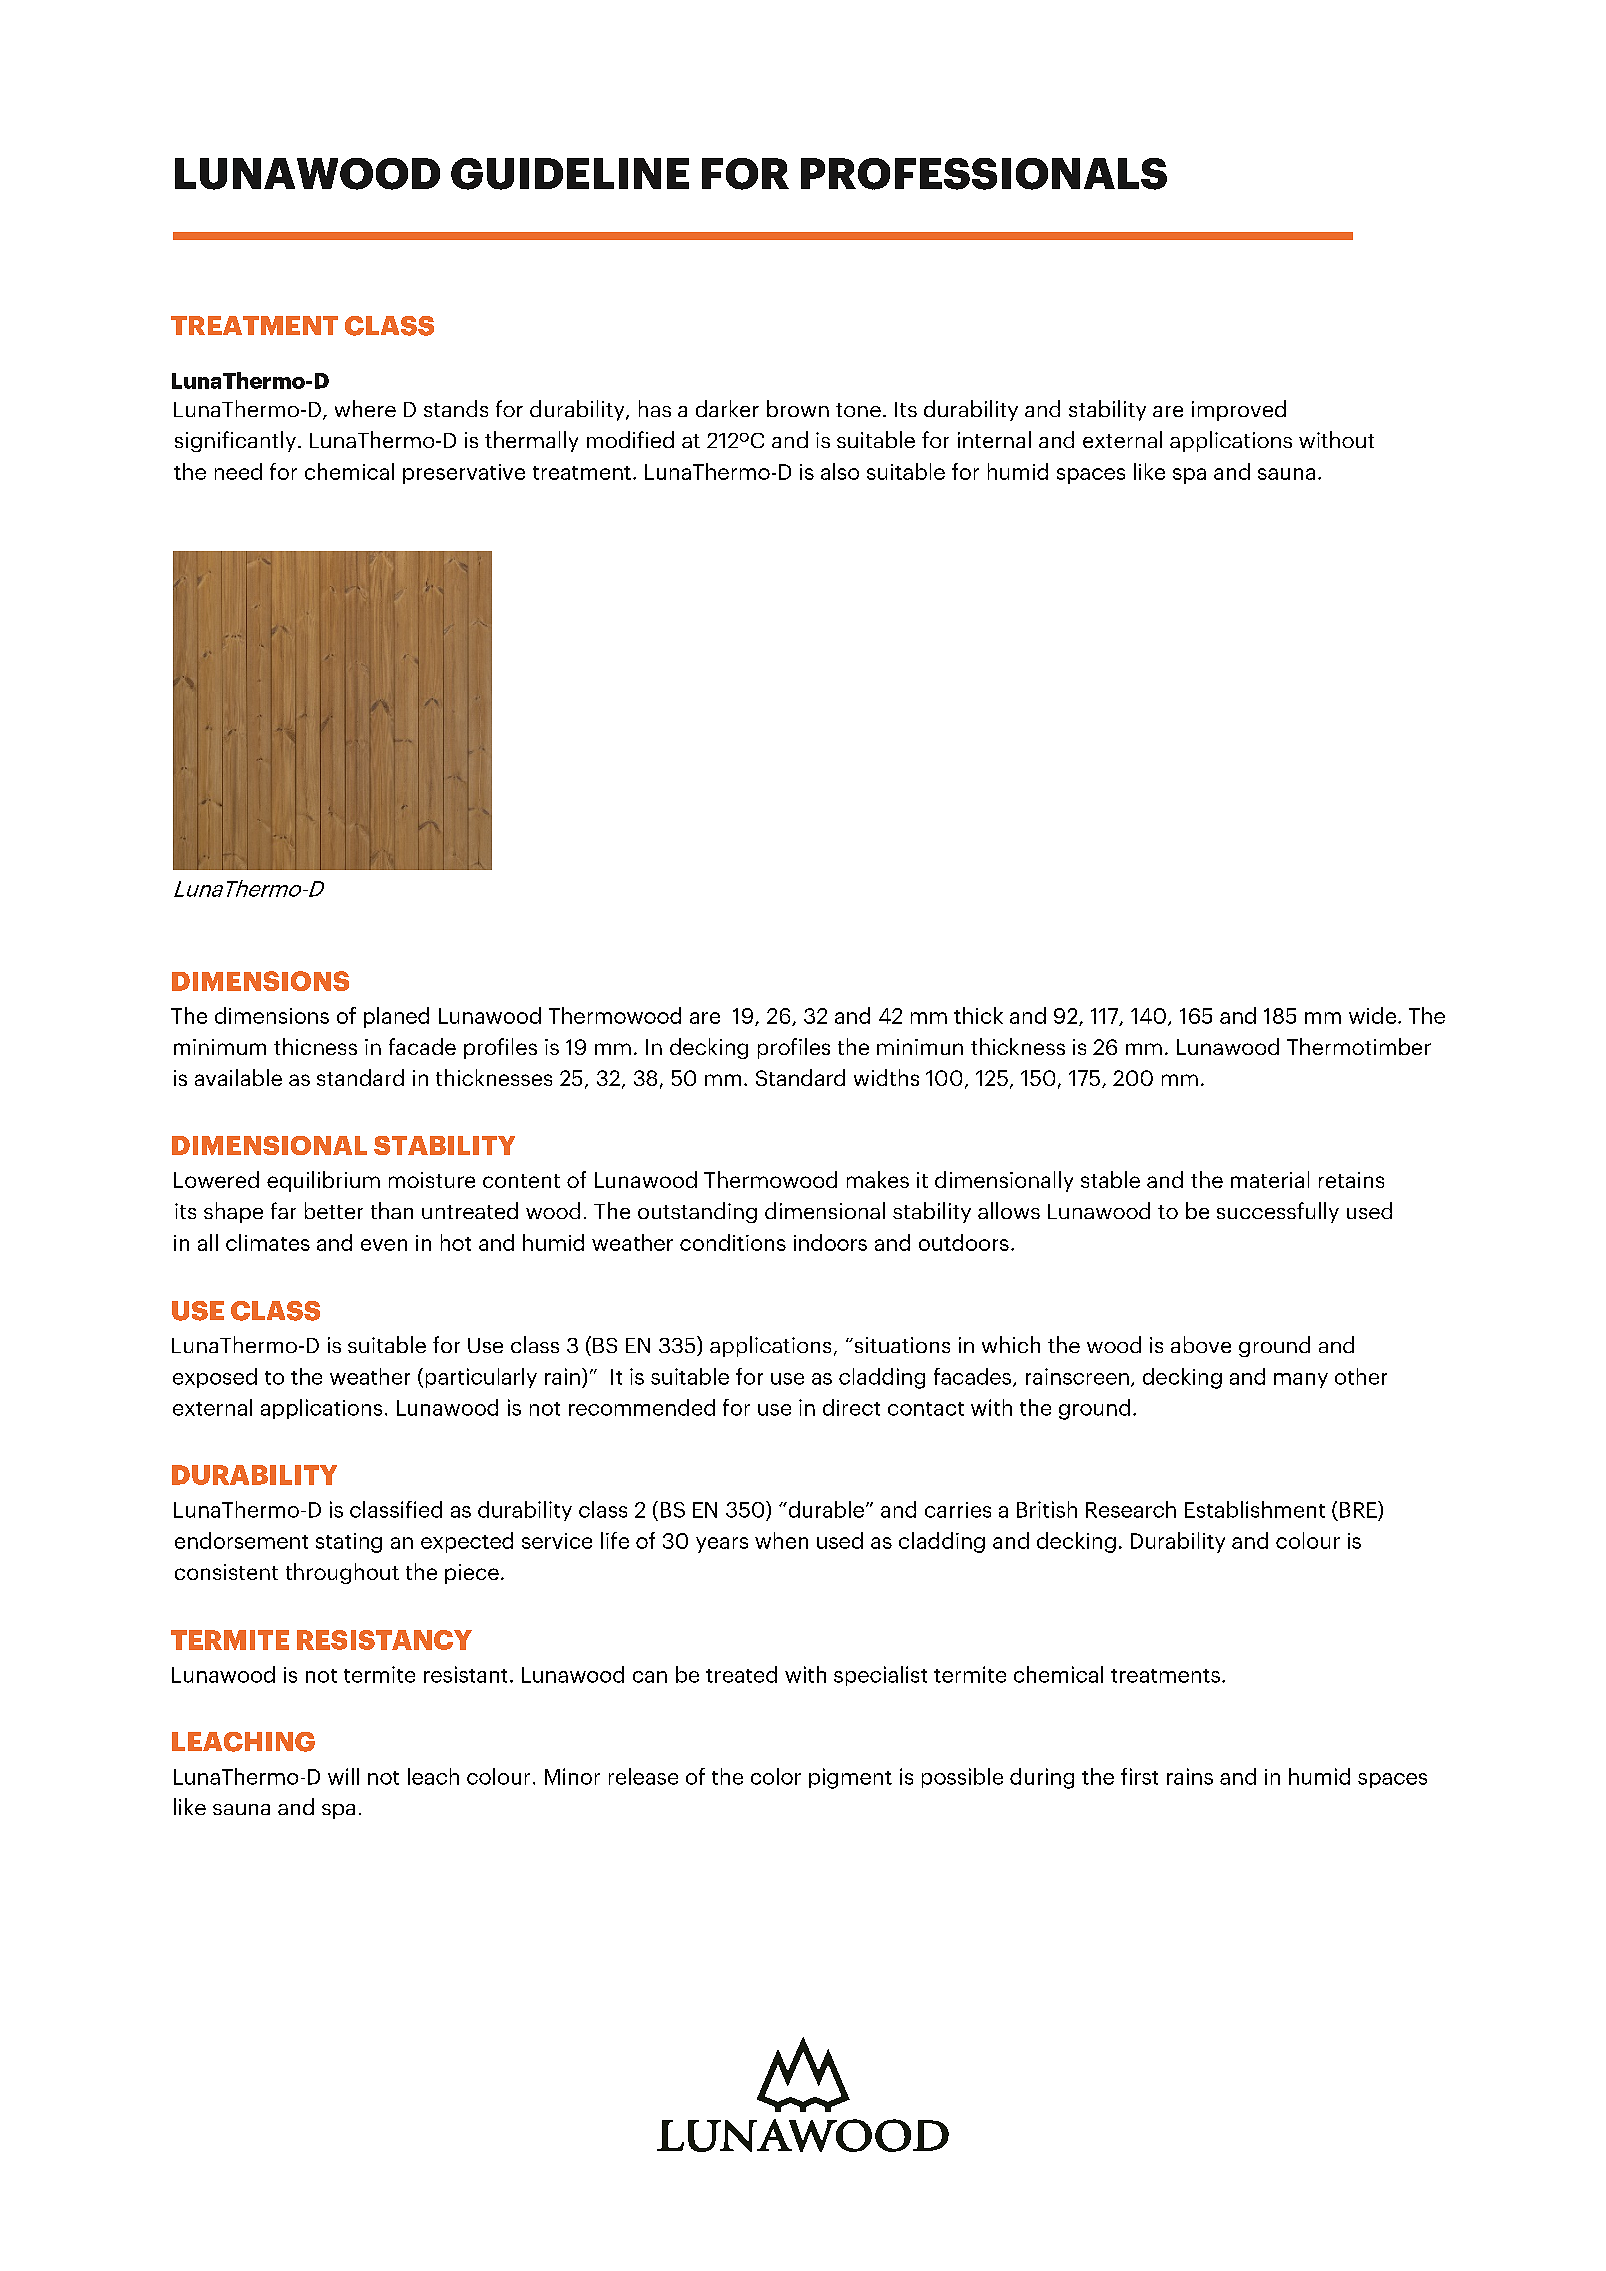 The width and height of the document is (1606, 2271). Describe the element at coordinates (776, 1776) in the document. I see `color` at that location.
